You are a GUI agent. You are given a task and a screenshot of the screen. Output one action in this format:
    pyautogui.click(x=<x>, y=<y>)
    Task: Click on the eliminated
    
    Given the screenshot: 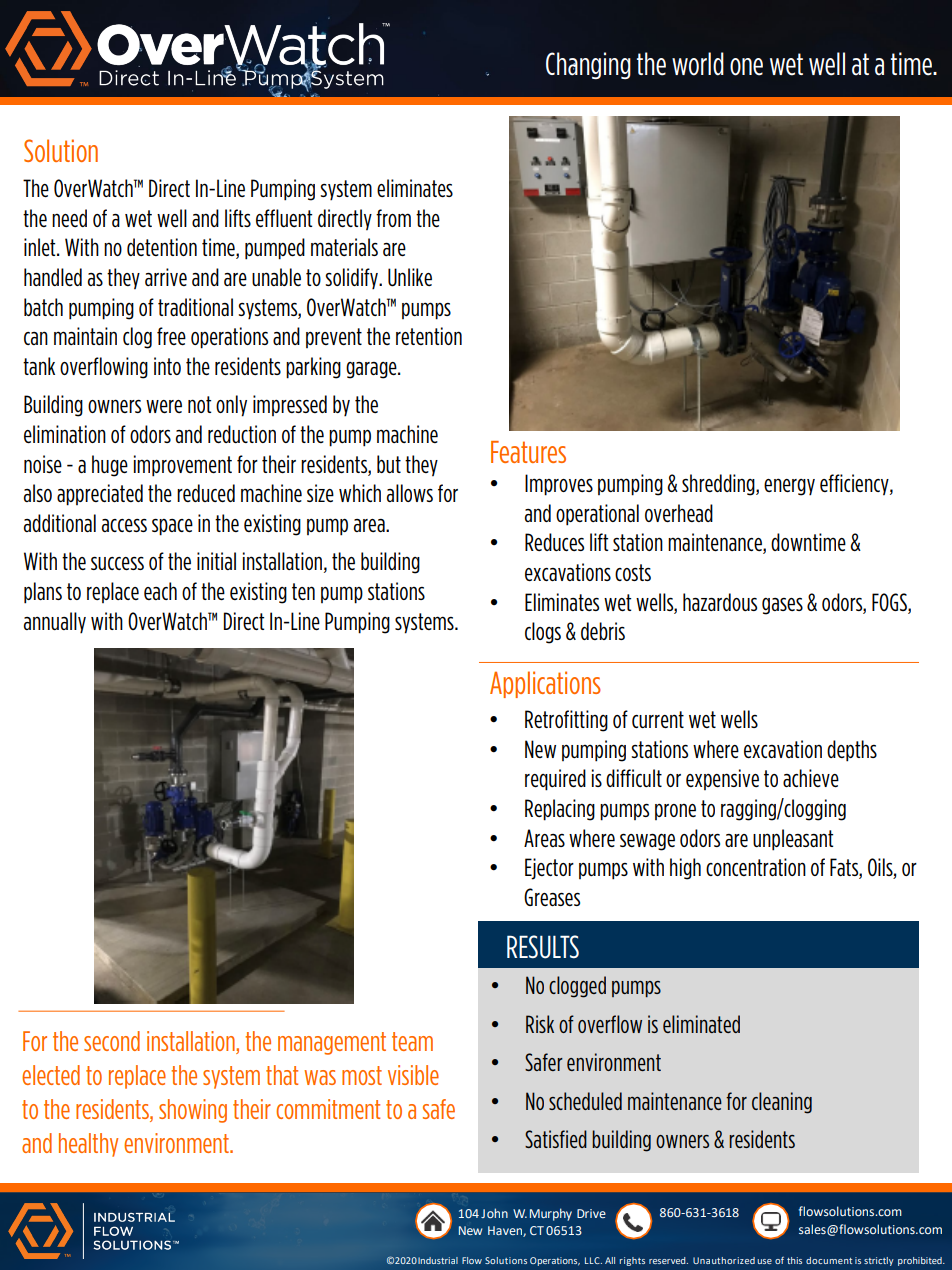 What is the action you would take?
    pyautogui.click(x=701, y=1024)
